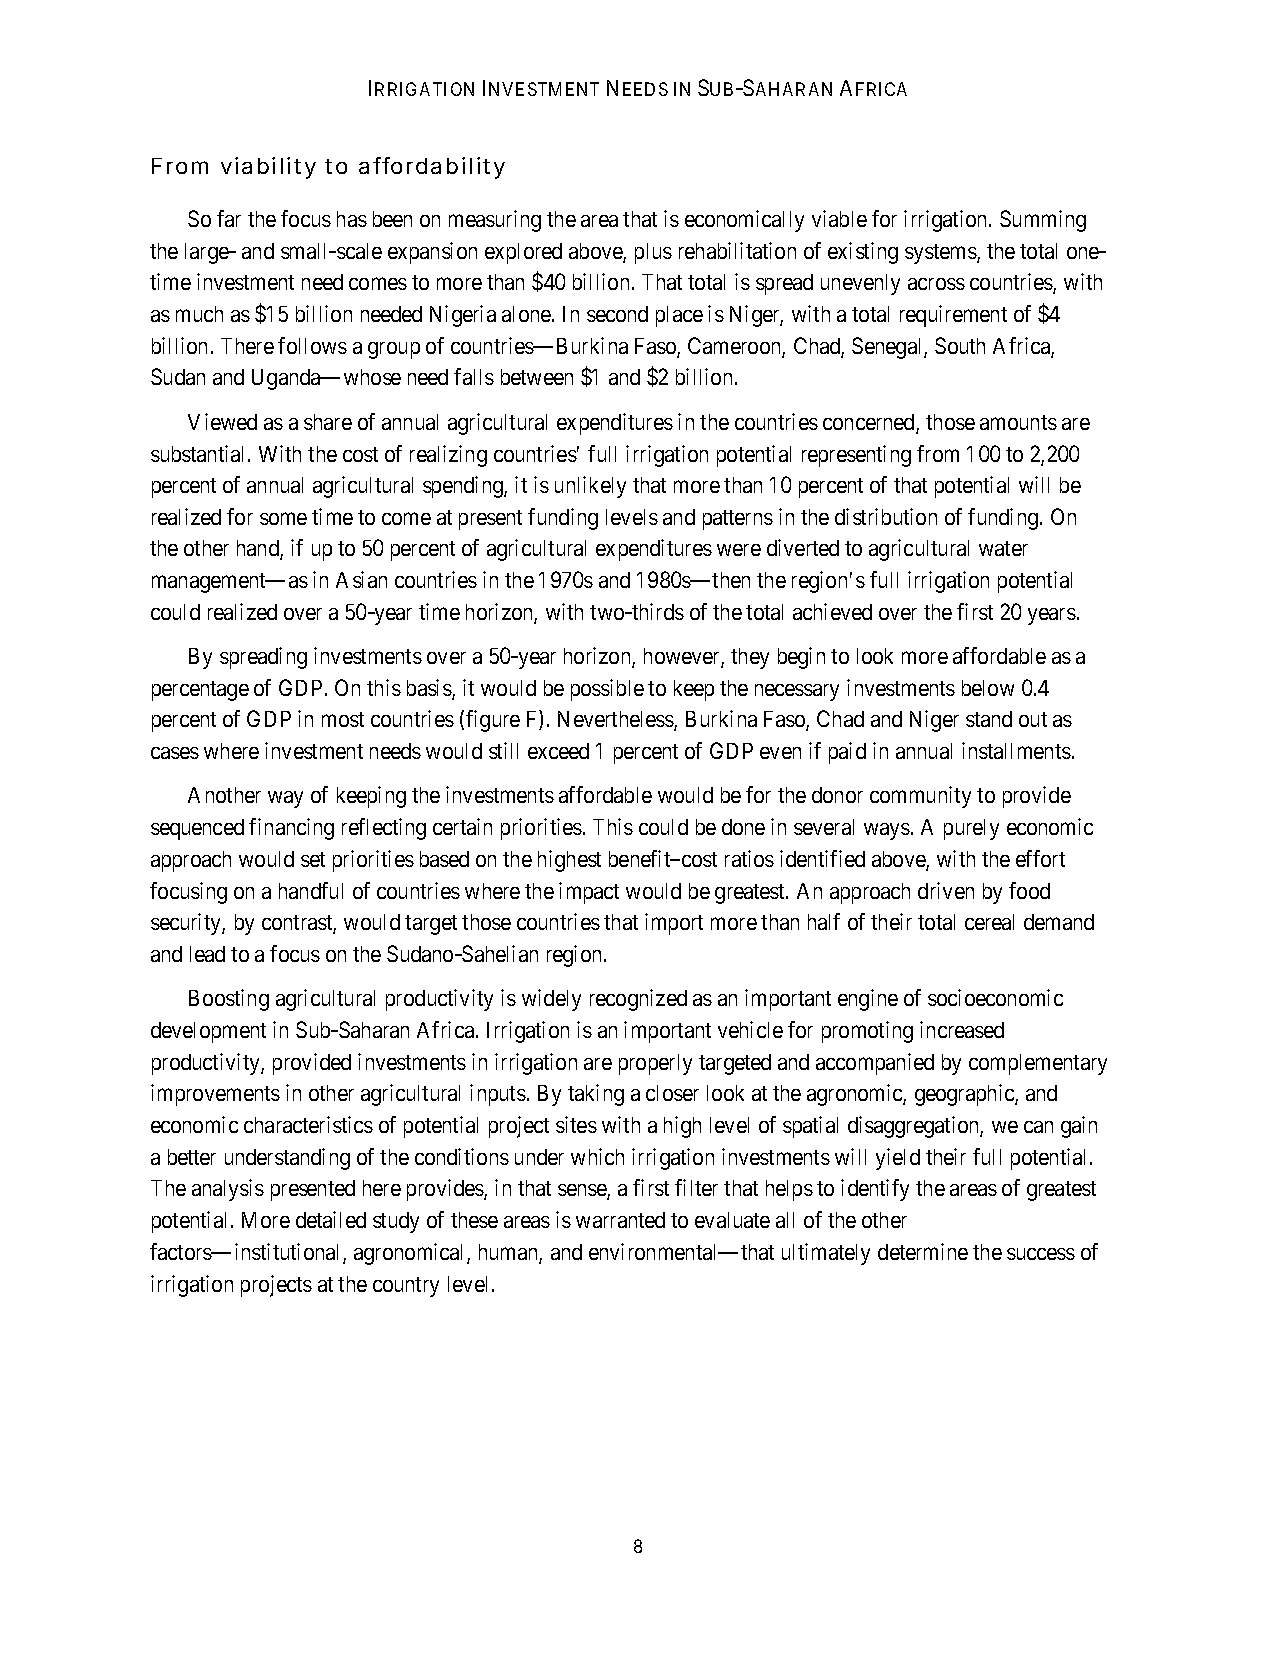 This screenshot has height=1654, width=1278. I want to click on detailed, so click(331, 1219).
